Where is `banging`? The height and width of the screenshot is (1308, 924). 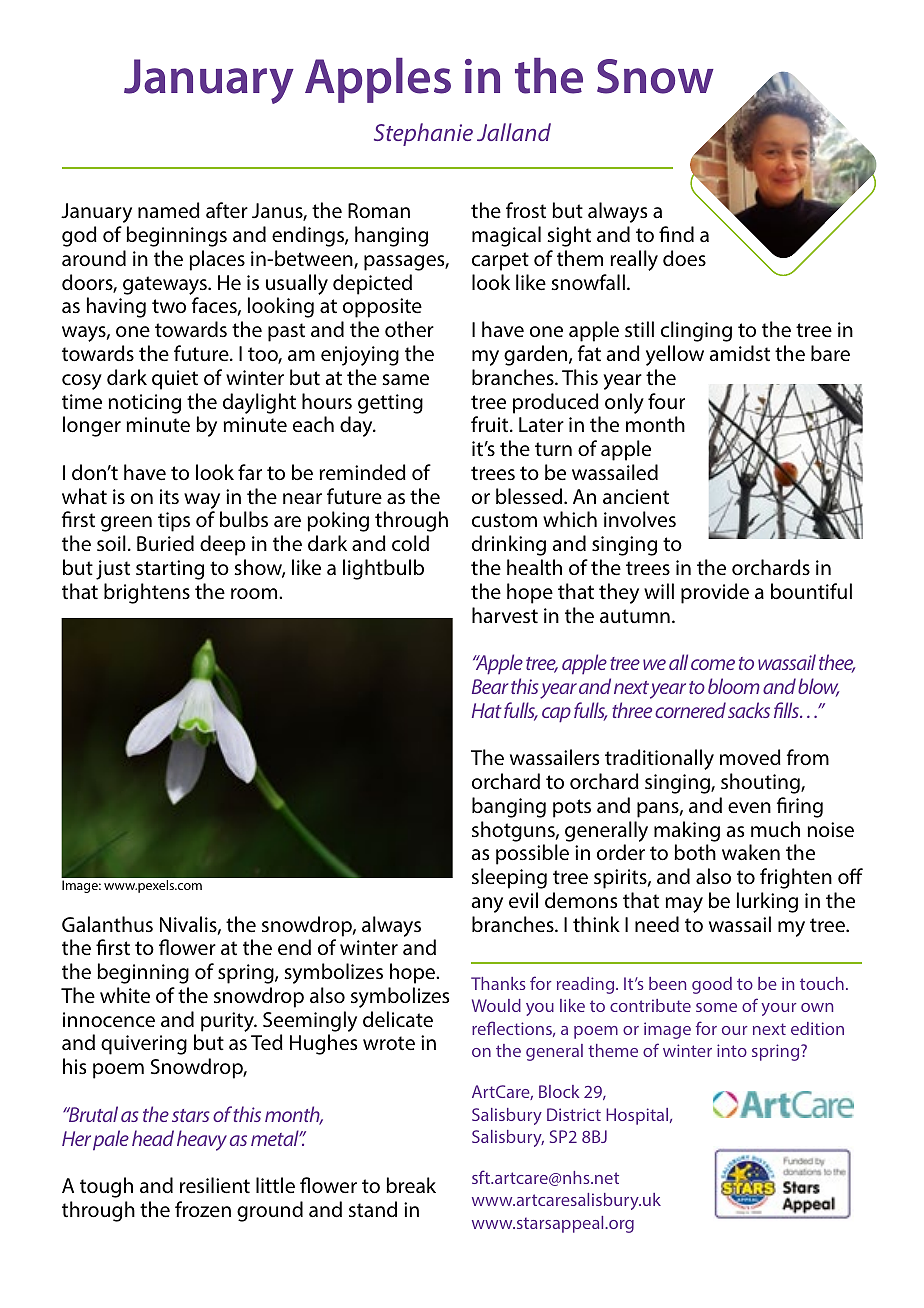 banging is located at coordinates (509, 807).
